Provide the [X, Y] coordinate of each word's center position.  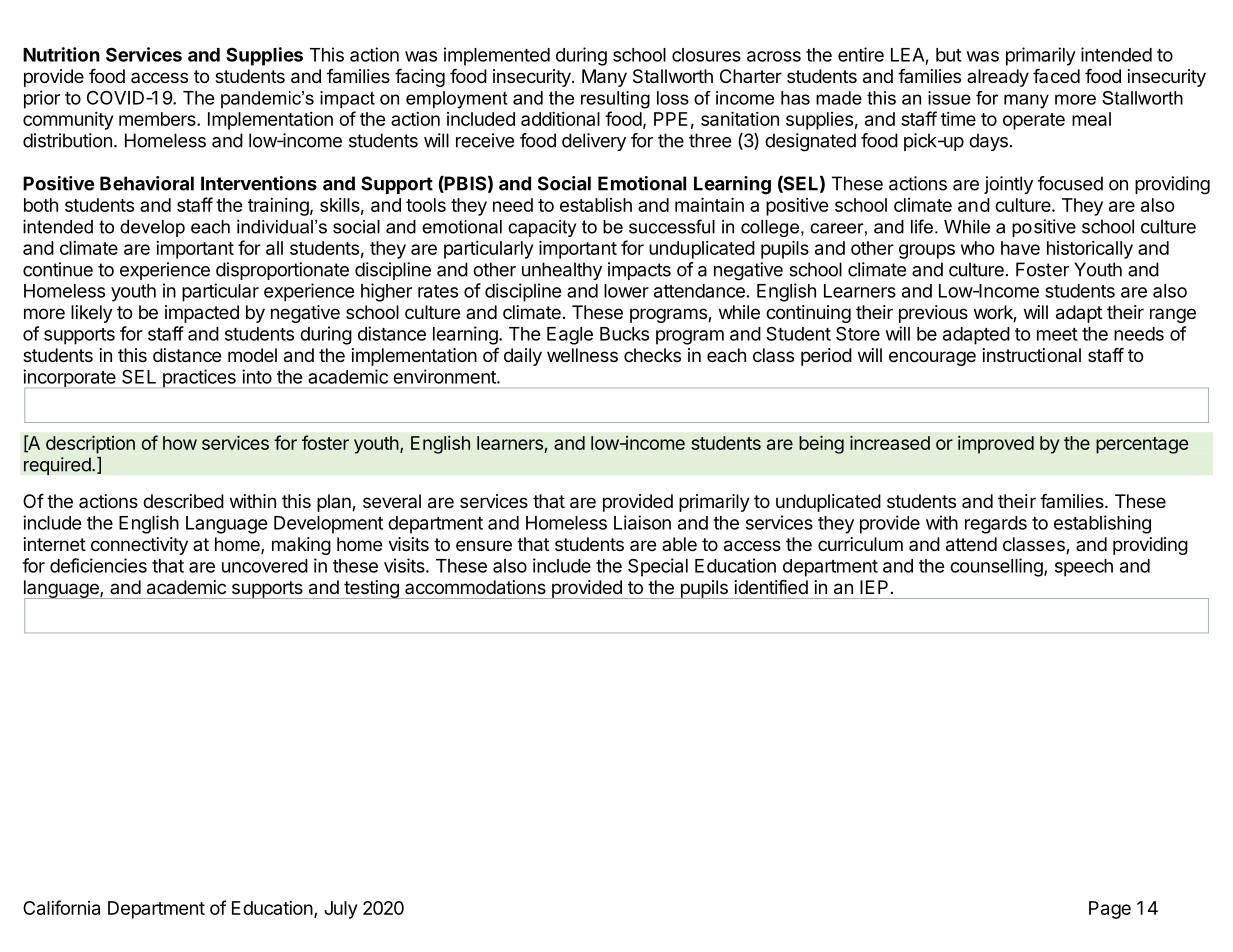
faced [1056, 76]
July [340, 910]
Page [1110, 910]
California [61, 907]
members [158, 119]
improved [996, 445]
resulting [615, 100]
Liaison [642, 522]
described [183, 501]
